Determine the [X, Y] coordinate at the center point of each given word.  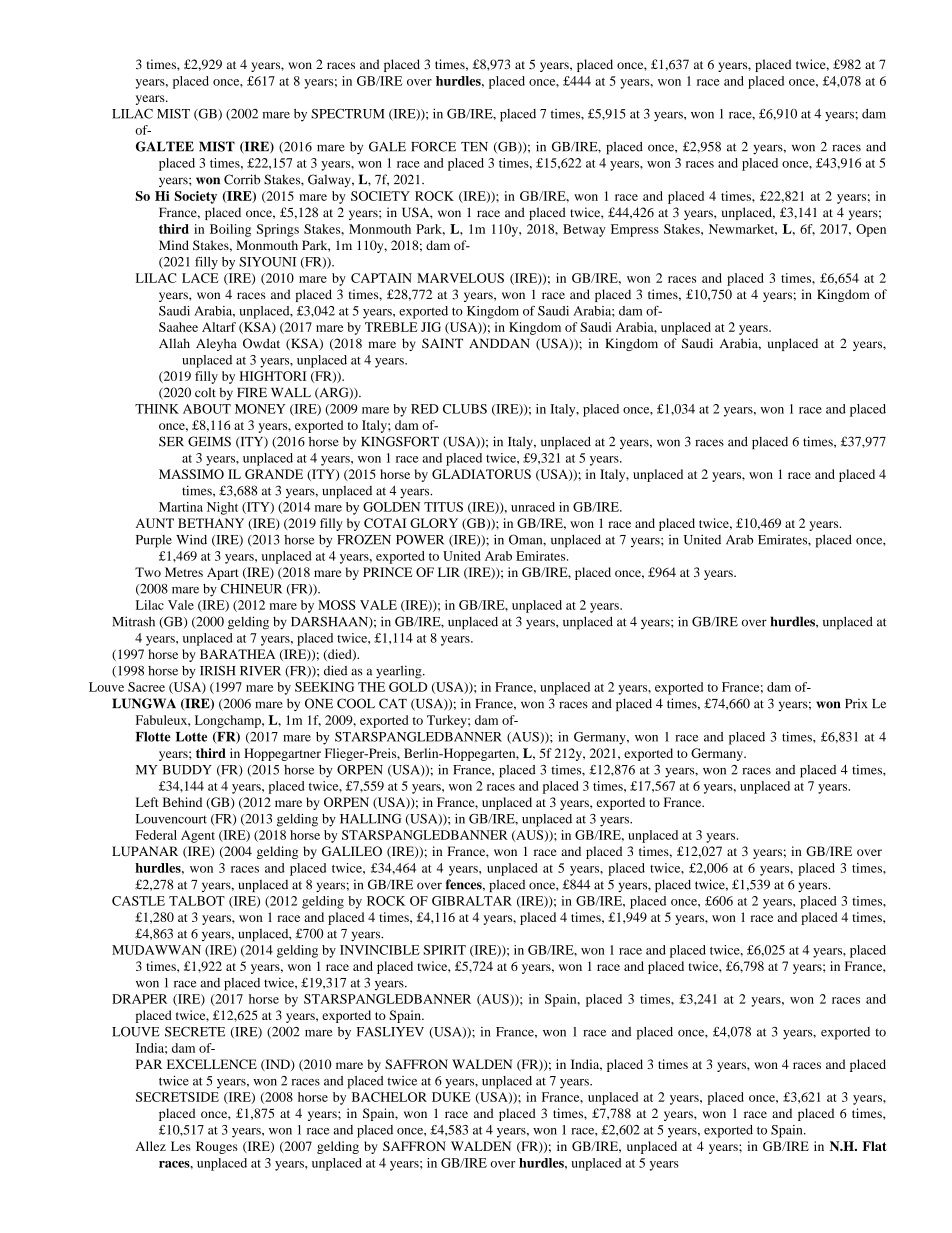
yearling [400, 672]
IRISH [218, 670]
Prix [856, 703]
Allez [151, 1146]
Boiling [230, 230]
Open [871, 230]
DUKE [451, 1097]
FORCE [433, 146]
